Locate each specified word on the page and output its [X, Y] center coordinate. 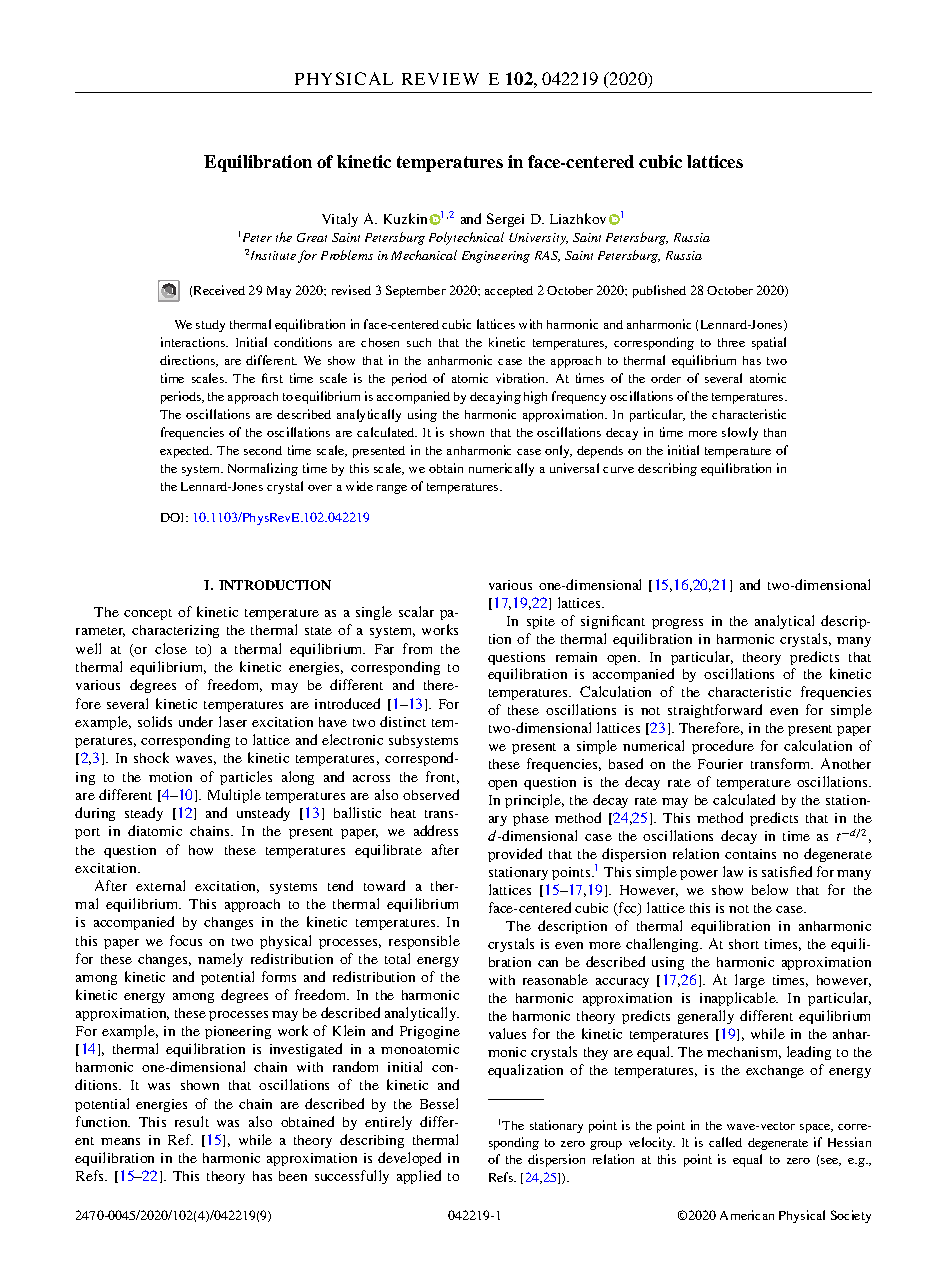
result [192, 1121]
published [659, 291]
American [747, 1215]
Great [312, 237]
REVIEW [440, 79]
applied [419, 1177]
